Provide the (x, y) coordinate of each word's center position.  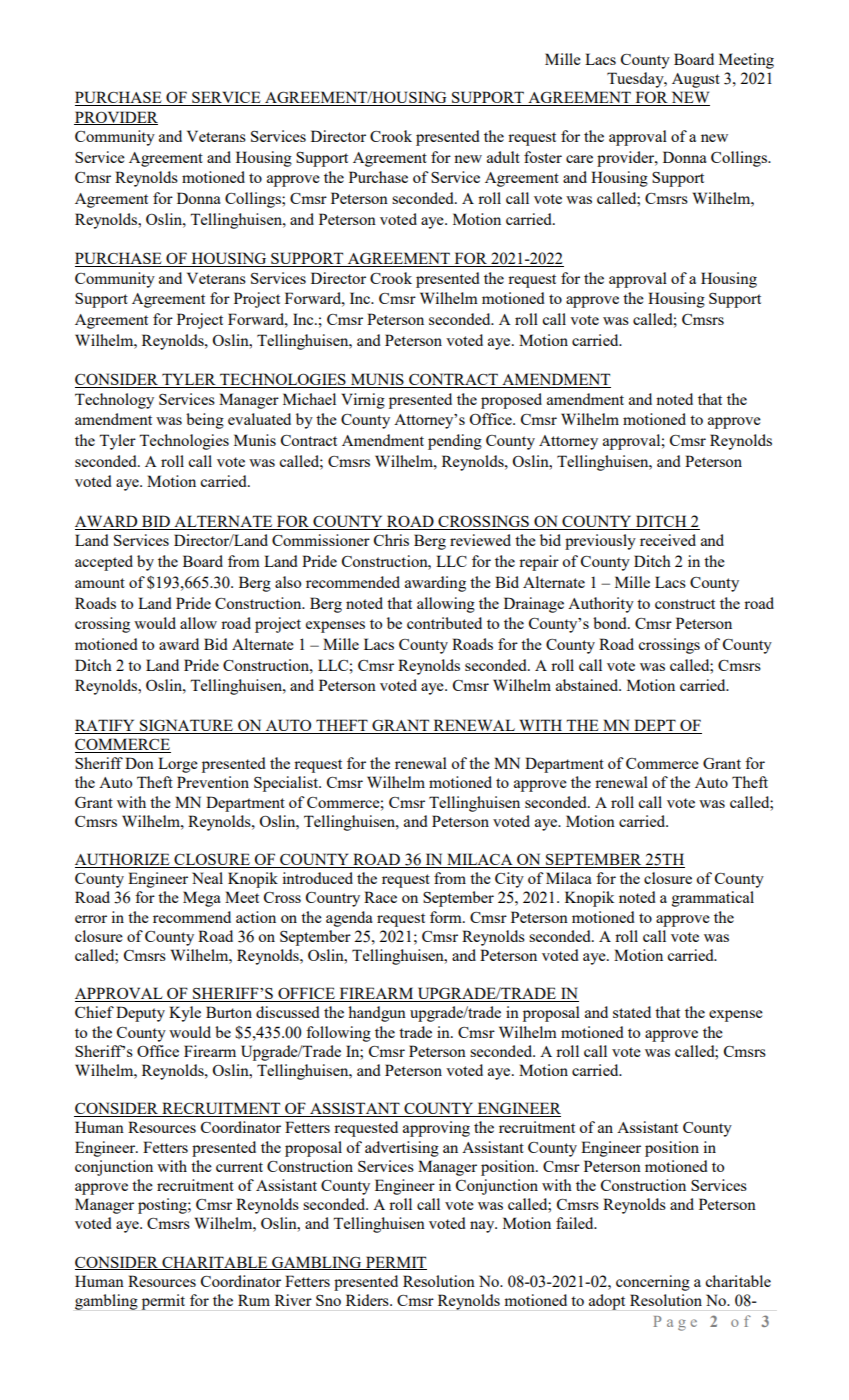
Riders (368, 1300)
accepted (104, 563)
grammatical (713, 899)
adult (503, 157)
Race (380, 897)
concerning (653, 1283)
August (696, 80)
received (668, 540)
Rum (254, 1300)
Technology (114, 401)
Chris (391, 540)
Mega (202, 899)
